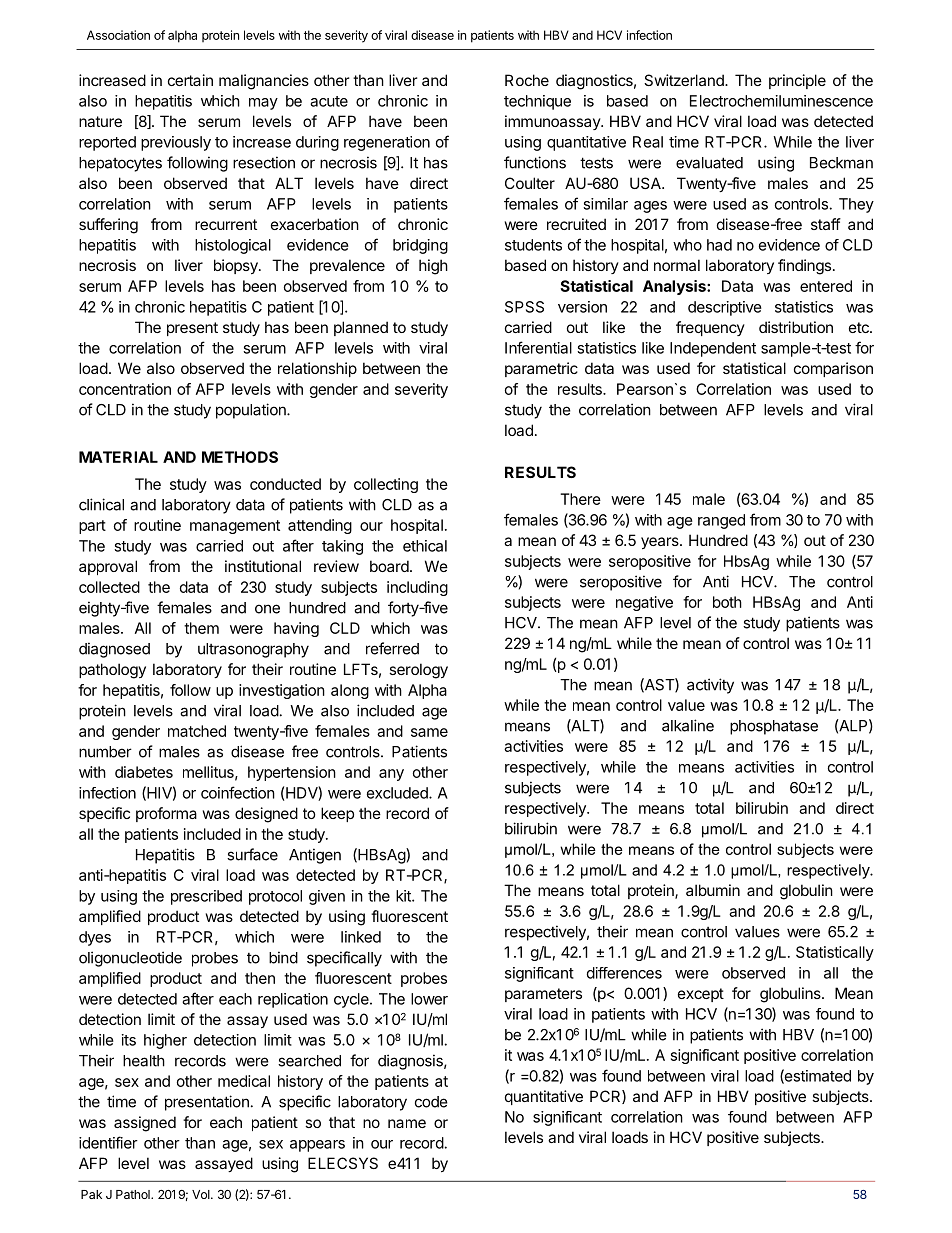 The width and height of the screenshot is (952, 1233). What do you see at coordinates (538, 347) in the screenshot?
I see `Inferential` at bounding box center [538, 347].
